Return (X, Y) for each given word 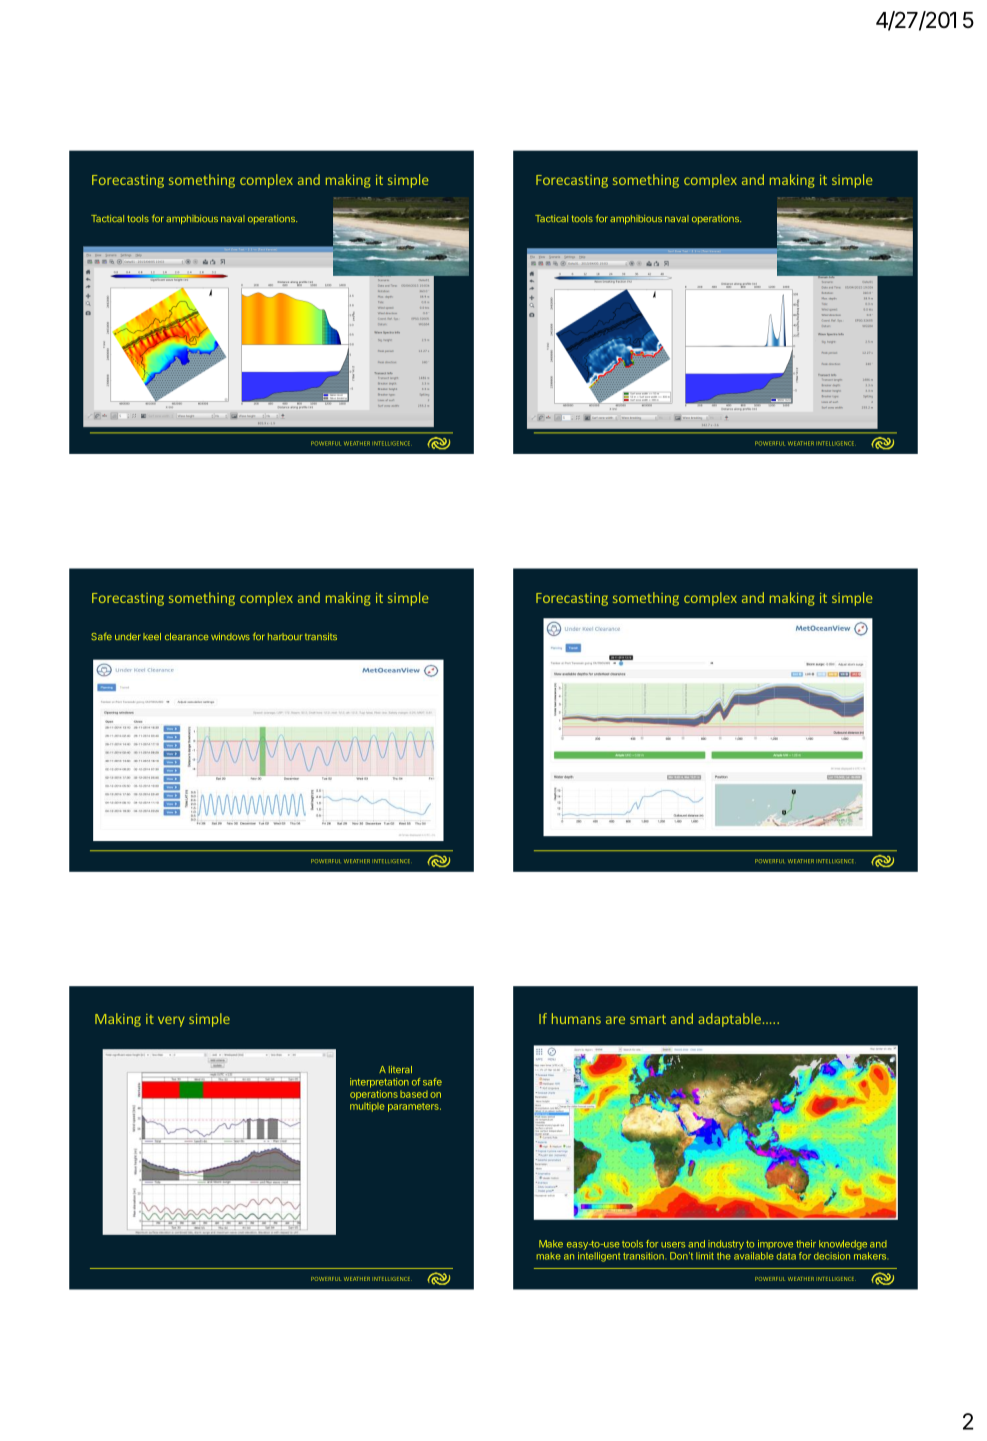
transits (321, 636)
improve (775, 1244)
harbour (285, 636)
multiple (367, 1107)
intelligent (599, 1257)
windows (230, 636)
